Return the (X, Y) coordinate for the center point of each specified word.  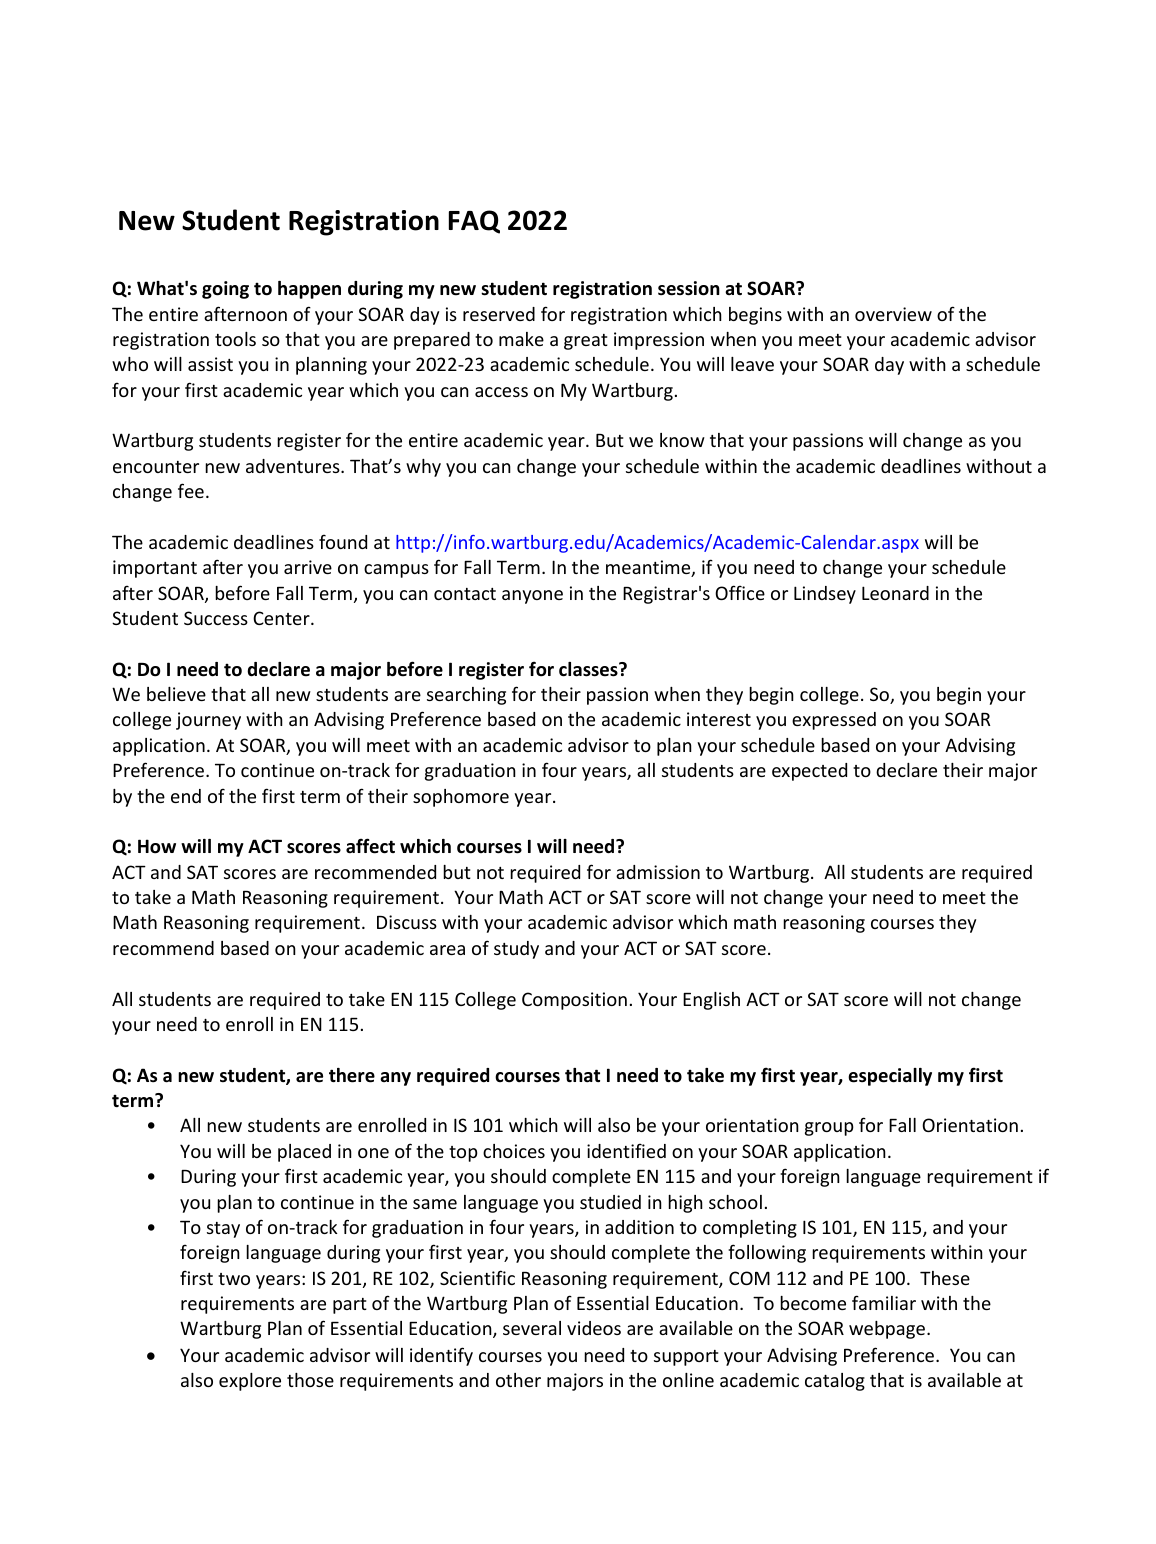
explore (250, 1382)
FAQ (474, 222)
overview (893, 314)
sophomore (461, 798)
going (225, 290)
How (157, 846)
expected (809, 772)
